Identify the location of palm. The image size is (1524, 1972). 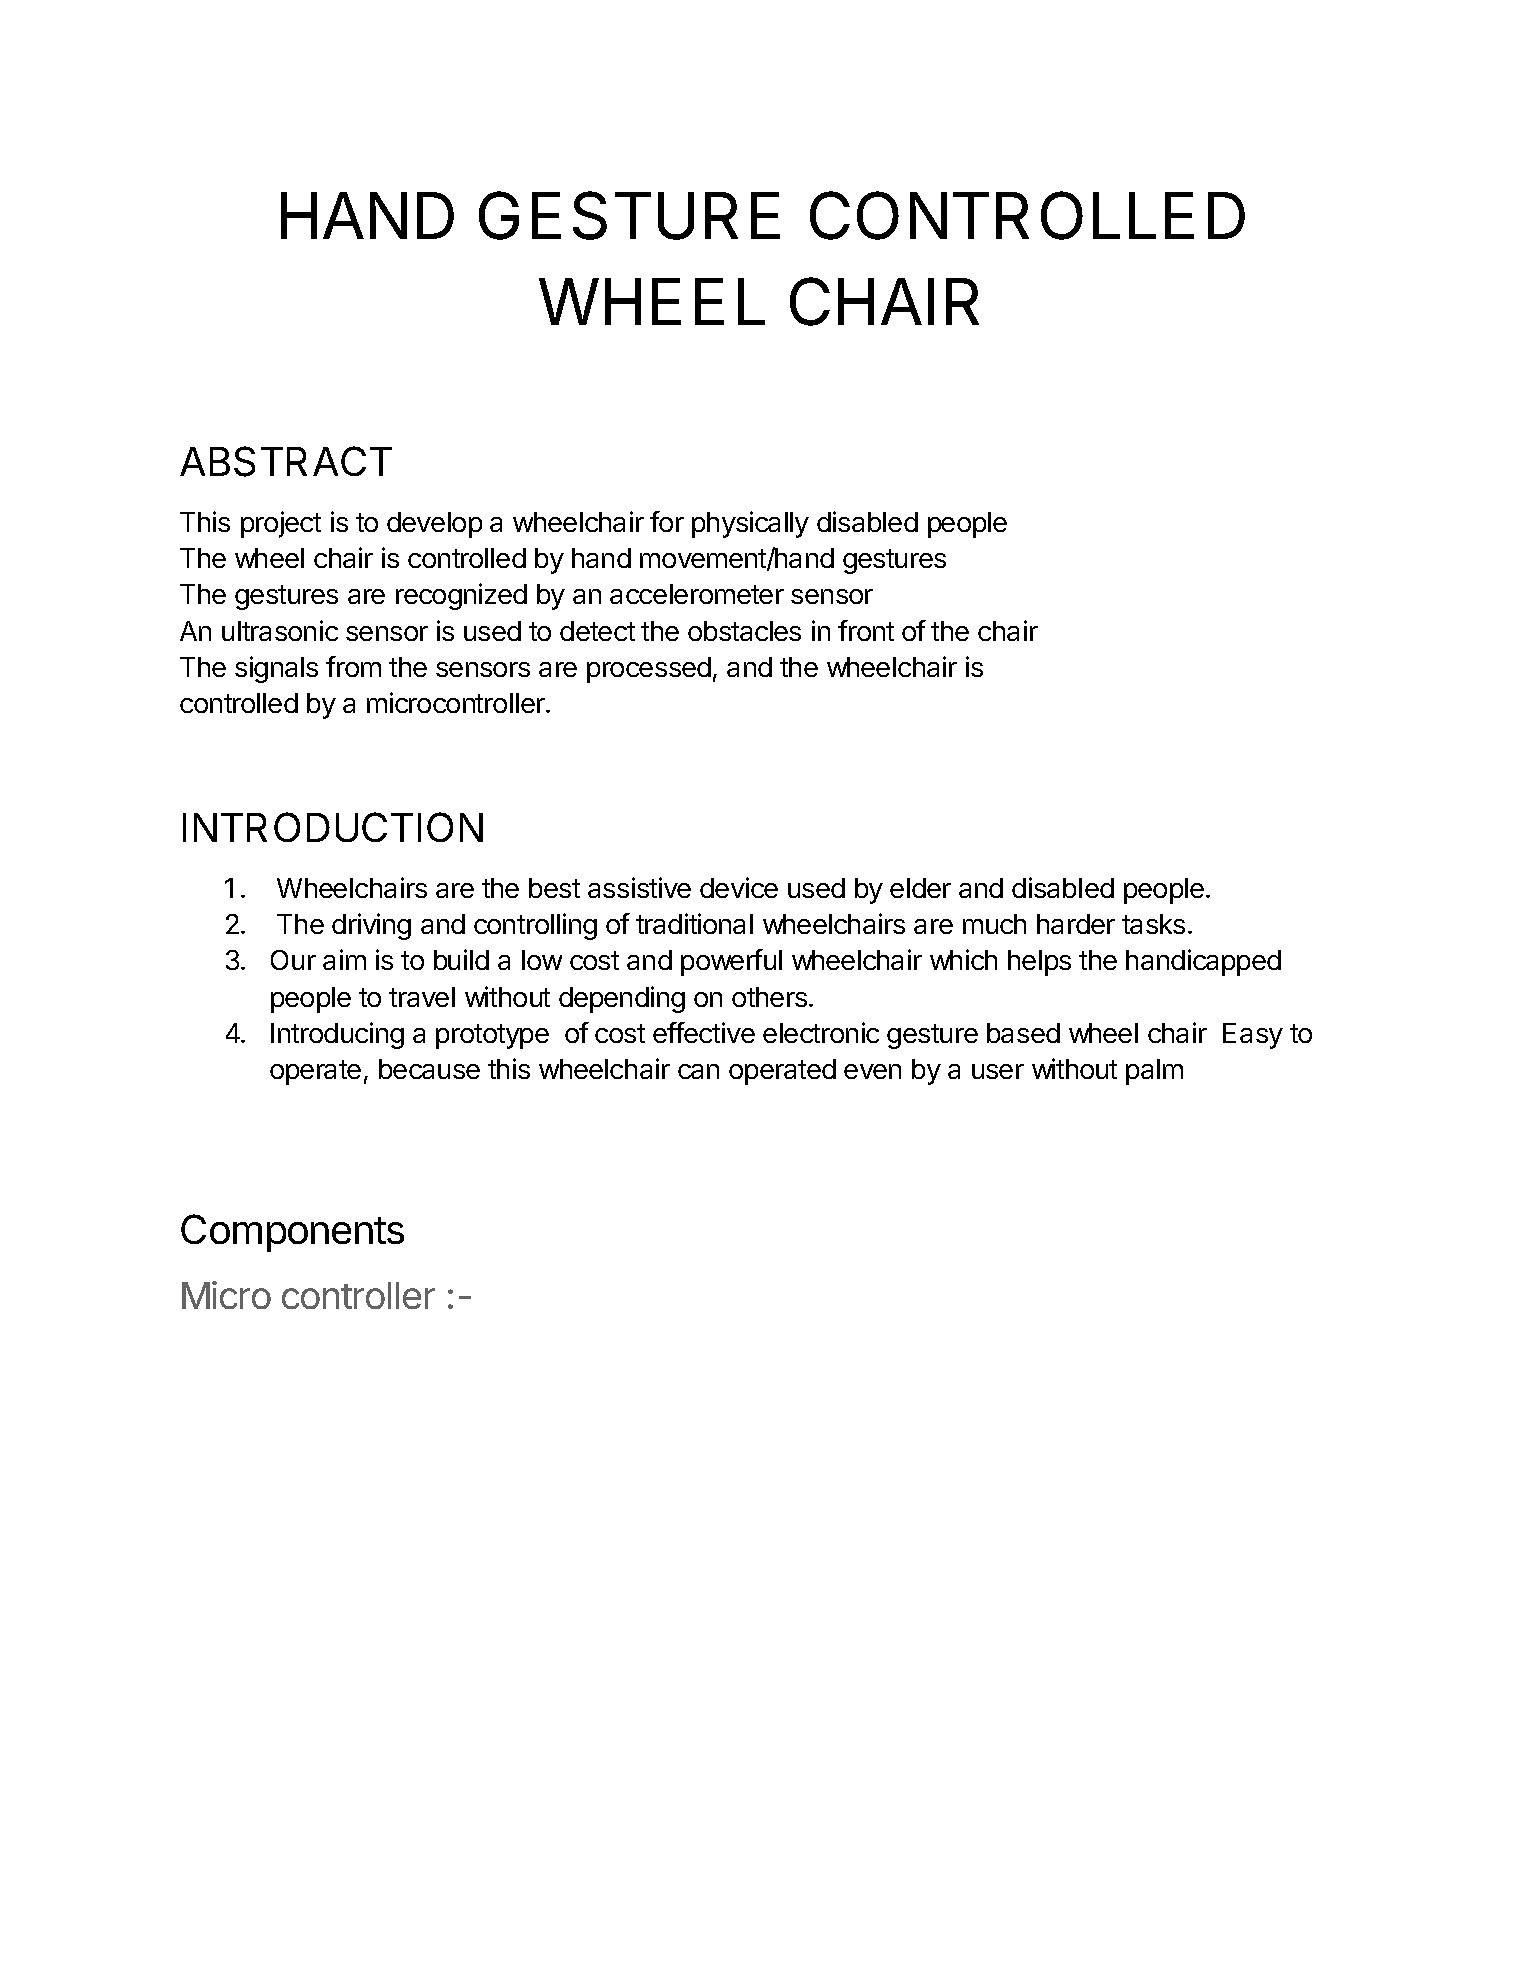
(1154, 1072).
